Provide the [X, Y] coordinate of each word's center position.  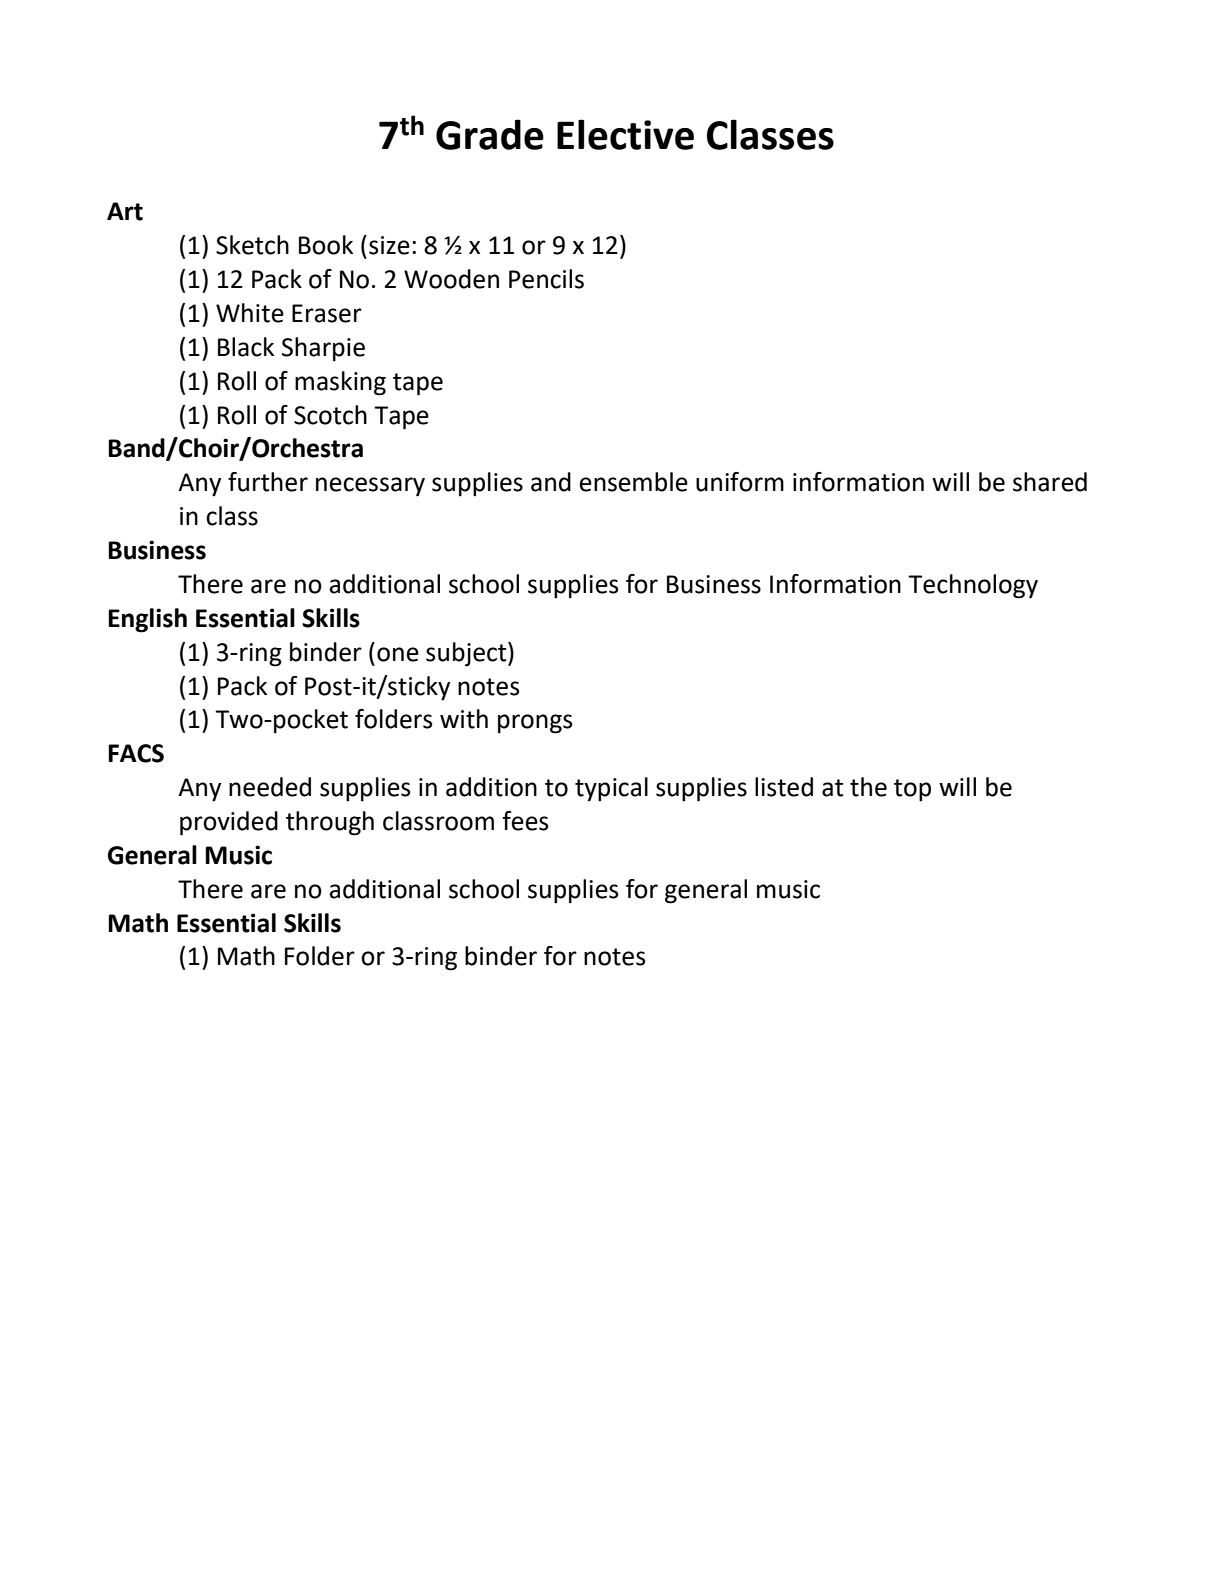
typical [611, 789]
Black [246, 347]
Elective [625, 134]
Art [125, 211]
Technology [973, 586]
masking [340, 383]
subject [467, 654]
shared [1050, 482]
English [147, 620]
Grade [490, 134]
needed [270, 787]
